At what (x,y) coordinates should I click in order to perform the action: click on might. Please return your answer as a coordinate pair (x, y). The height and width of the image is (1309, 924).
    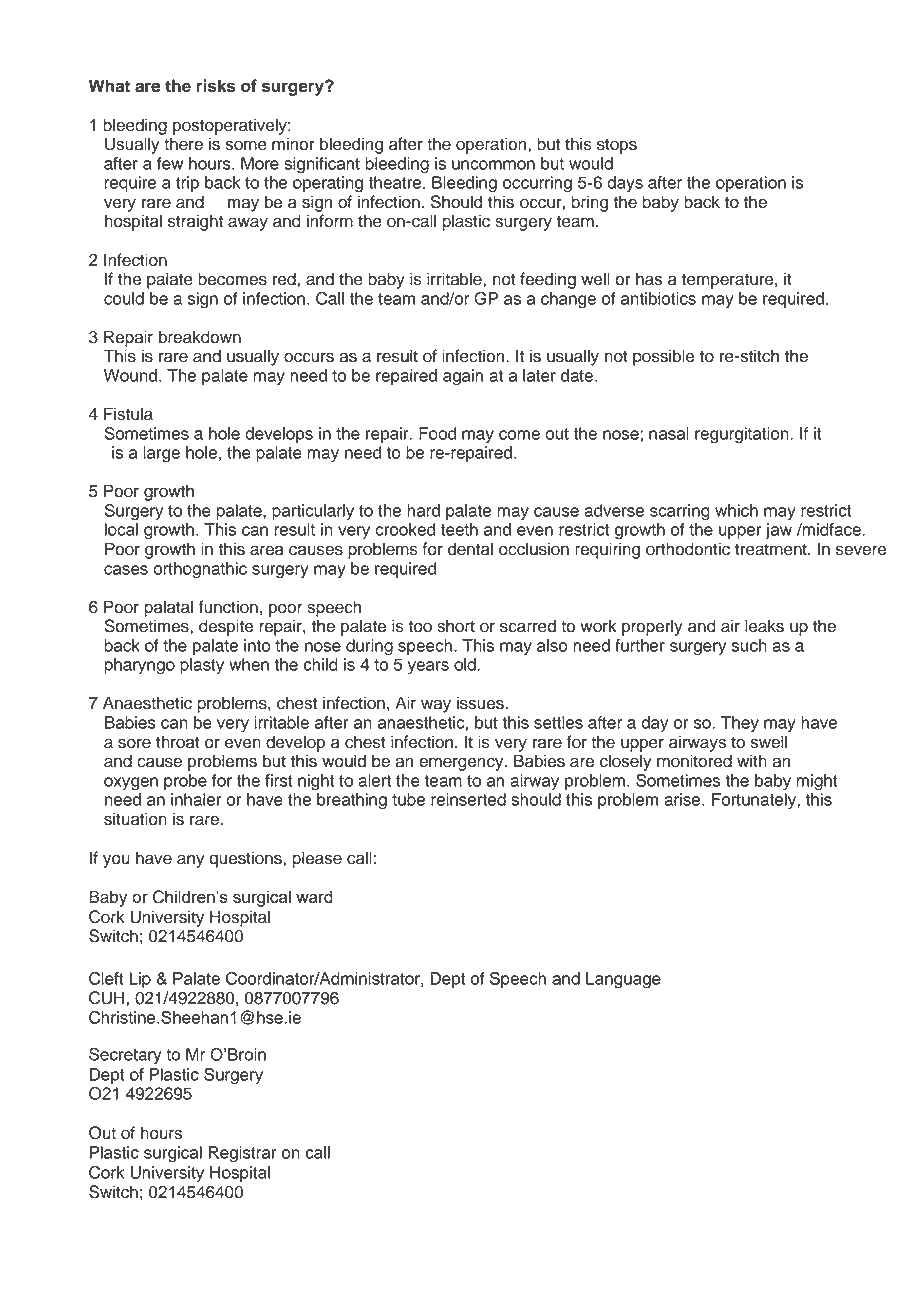
    Looking at the image, I should click on (817, 782).
